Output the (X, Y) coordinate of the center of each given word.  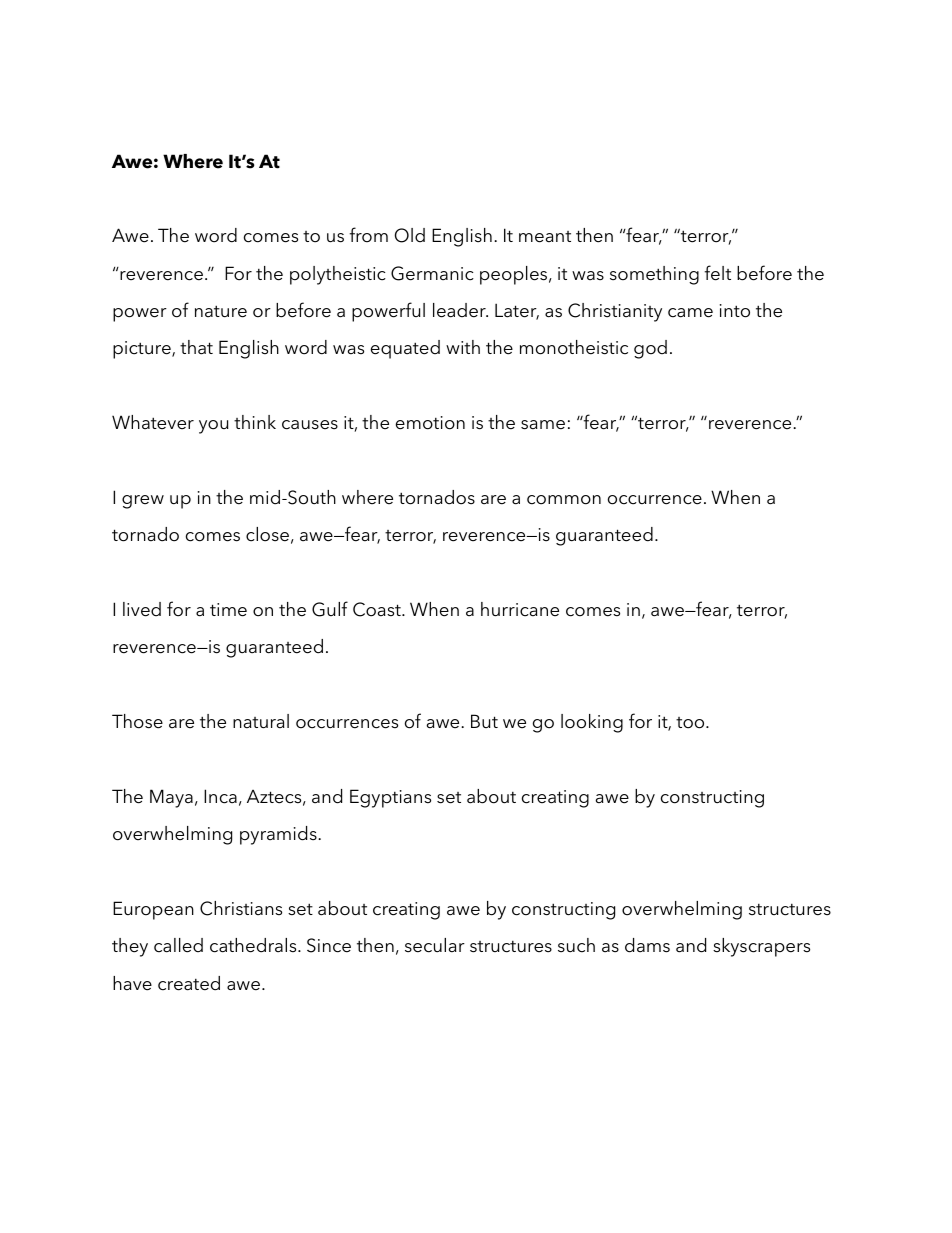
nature (221, 311)
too (691, 723)
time (228, 610)
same (543, 425)
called (178, 945)
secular (435, 945)
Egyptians (390, 798)
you (214, 427)
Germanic (432, 273)
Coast (378, 609)
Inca (220, 796)
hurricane (520, 609)
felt (717, 273)
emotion (430, 423)
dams (647, 945)
